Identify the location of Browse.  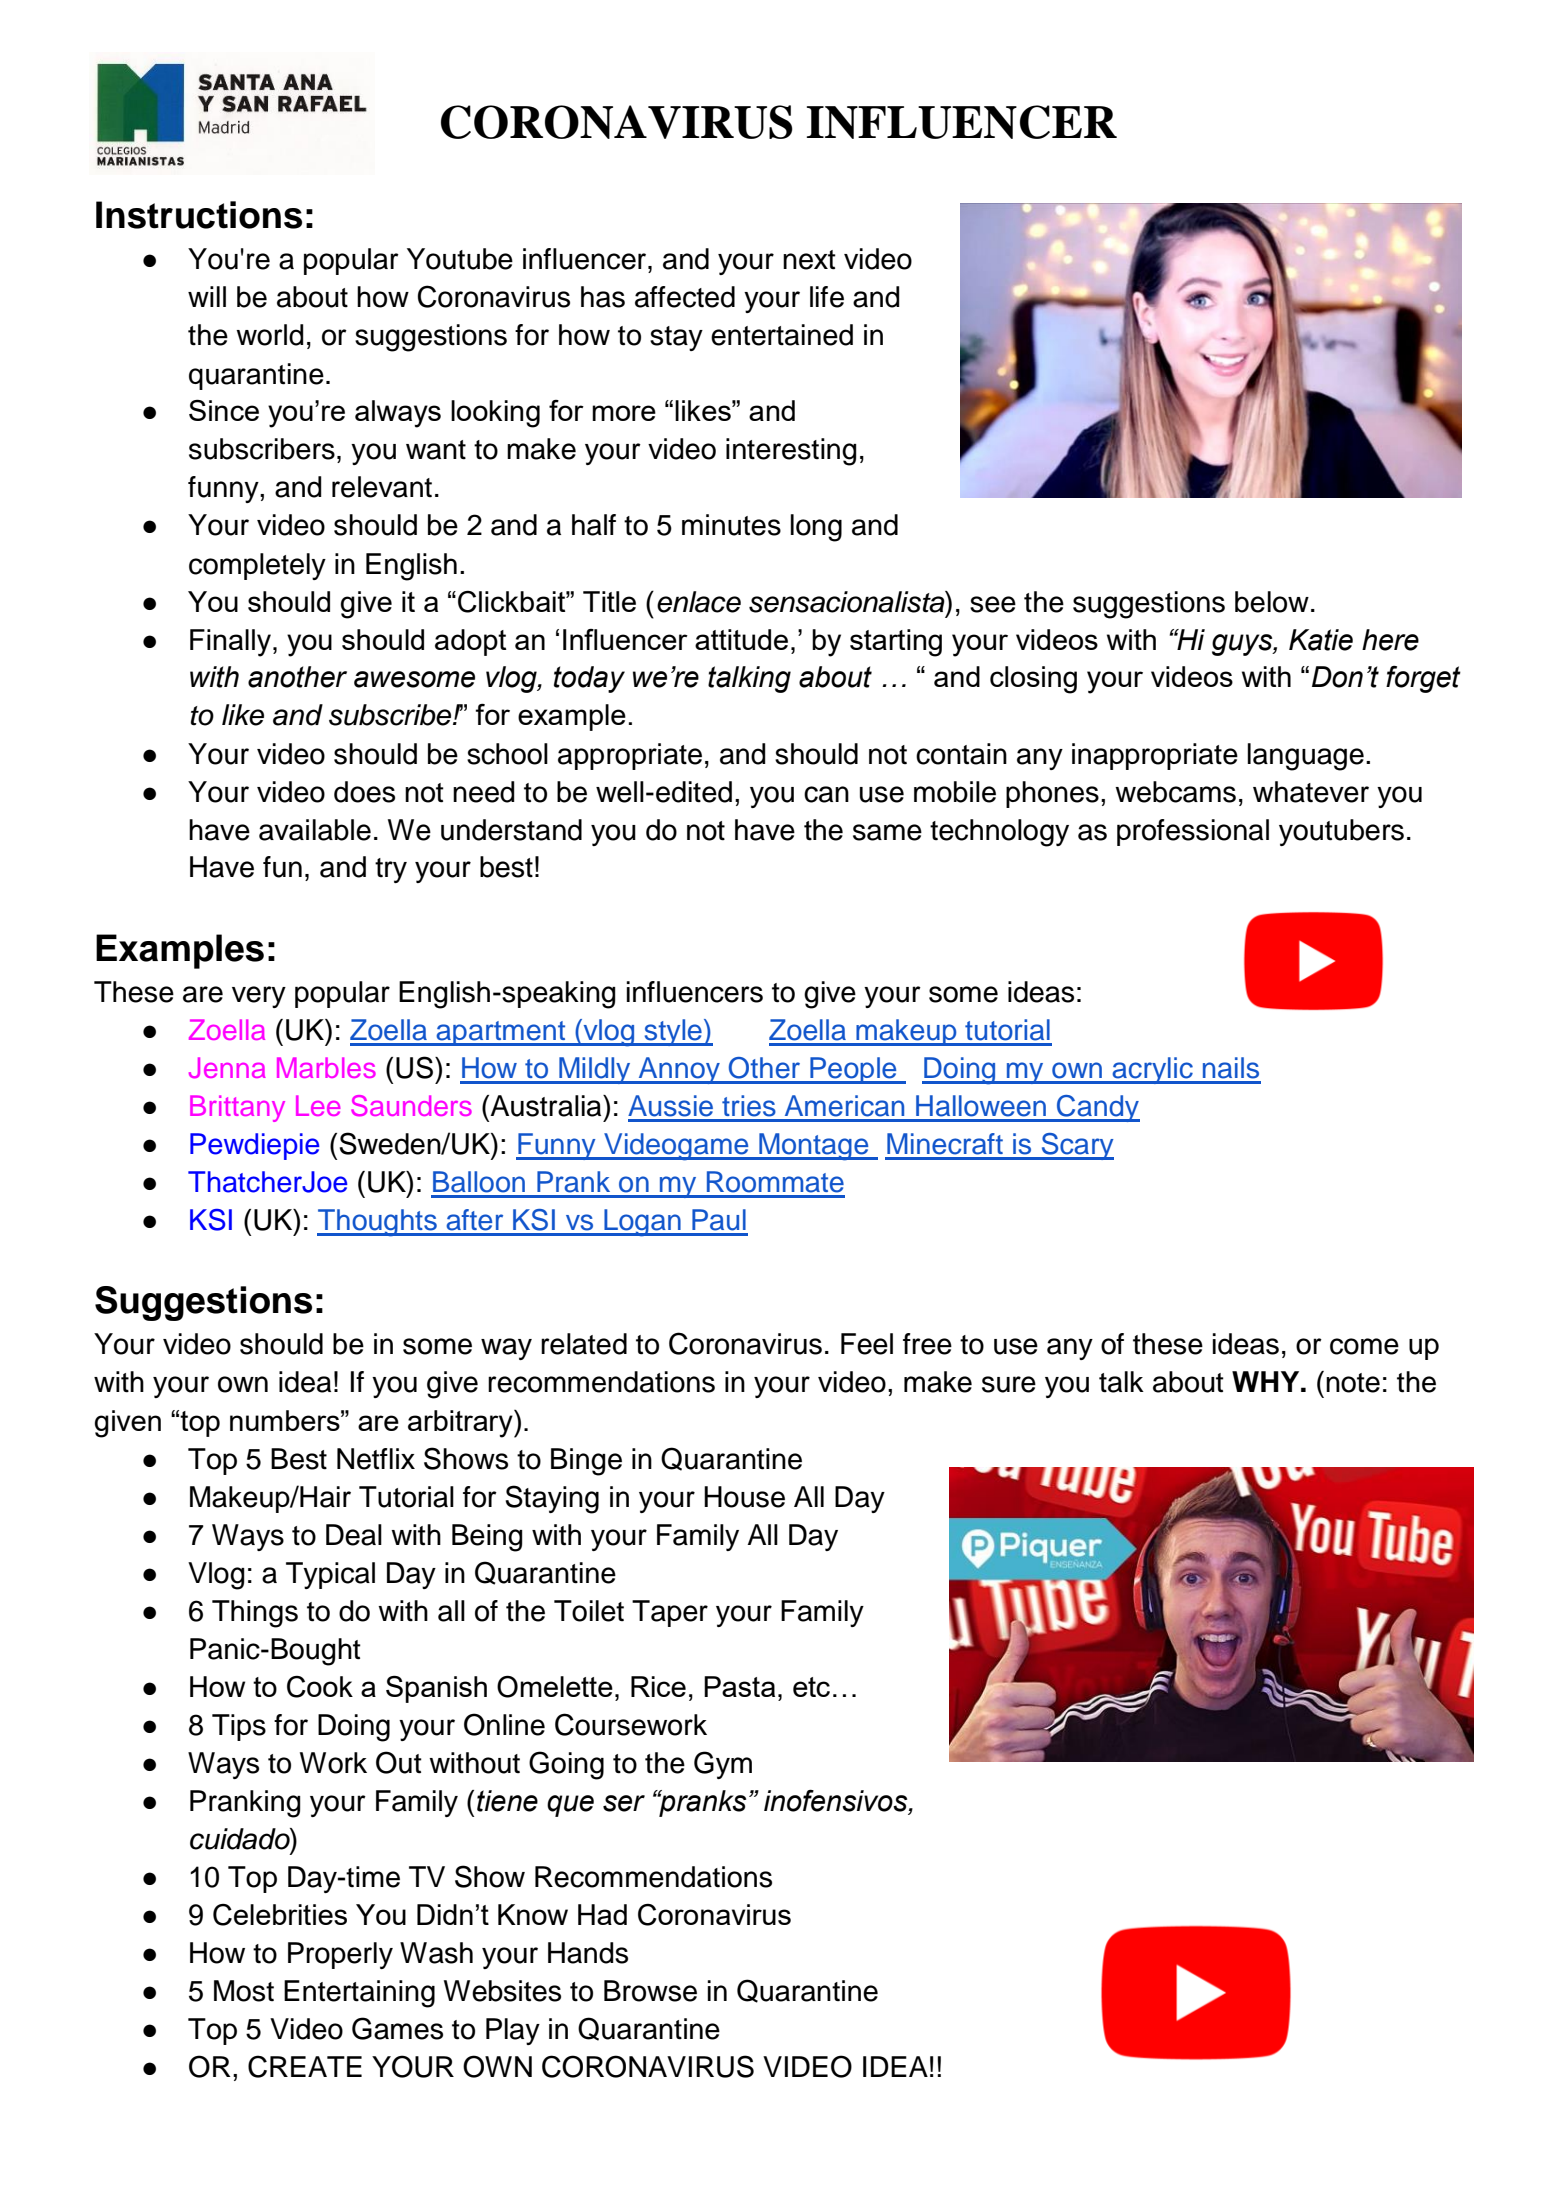
(650, 1991).
